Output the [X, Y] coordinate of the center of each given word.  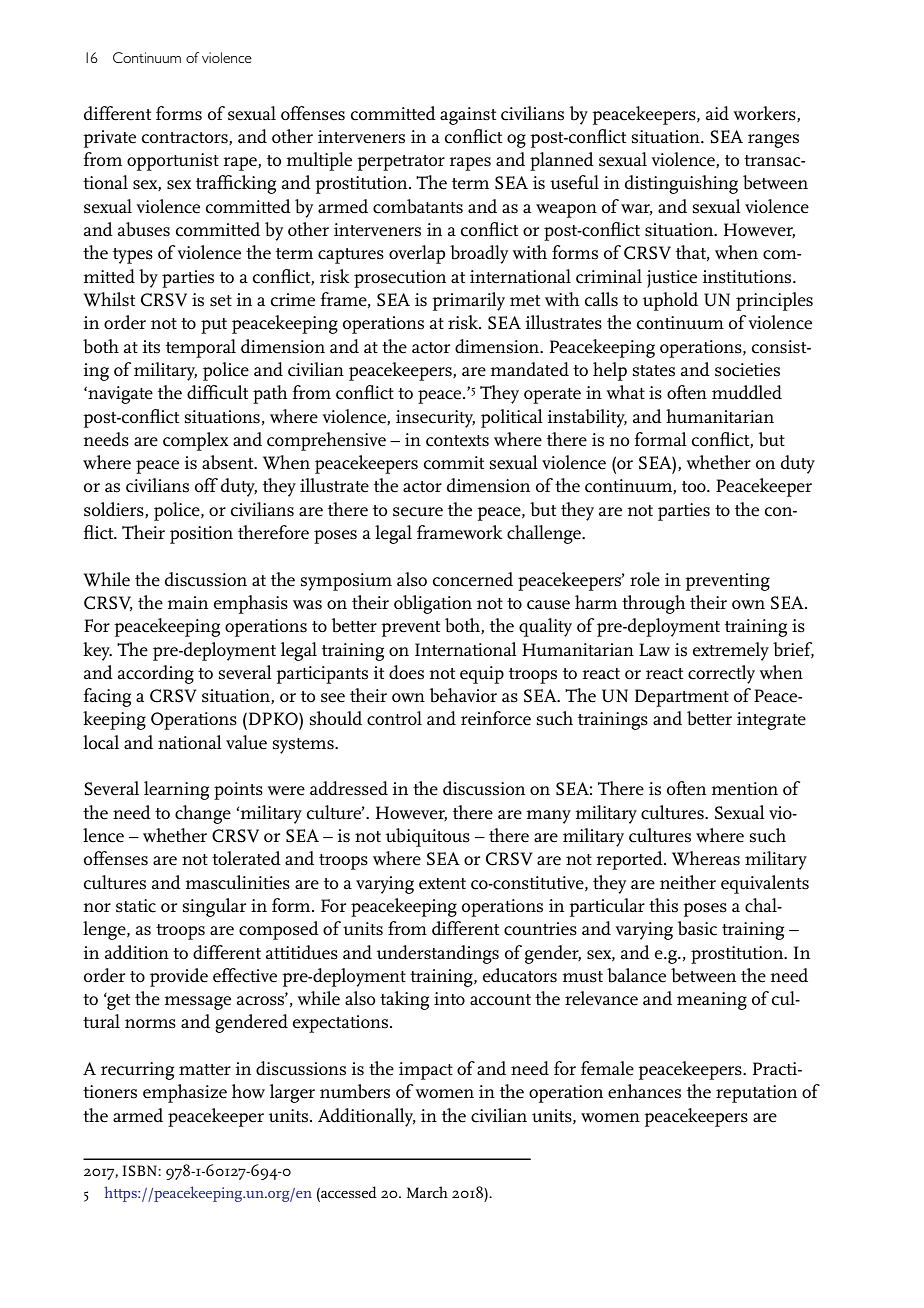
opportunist [173, 162]
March [427, 1192]
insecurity [435, 419]
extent [442, 884]
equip [482, 675]
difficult [217, 392]
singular [214, 907]
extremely [731, 651]
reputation [756, 1094]
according [156, 674]
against [468, 116]
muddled [747, 392]
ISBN [140, 1170]
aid [717, 113]
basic [697, 928]
